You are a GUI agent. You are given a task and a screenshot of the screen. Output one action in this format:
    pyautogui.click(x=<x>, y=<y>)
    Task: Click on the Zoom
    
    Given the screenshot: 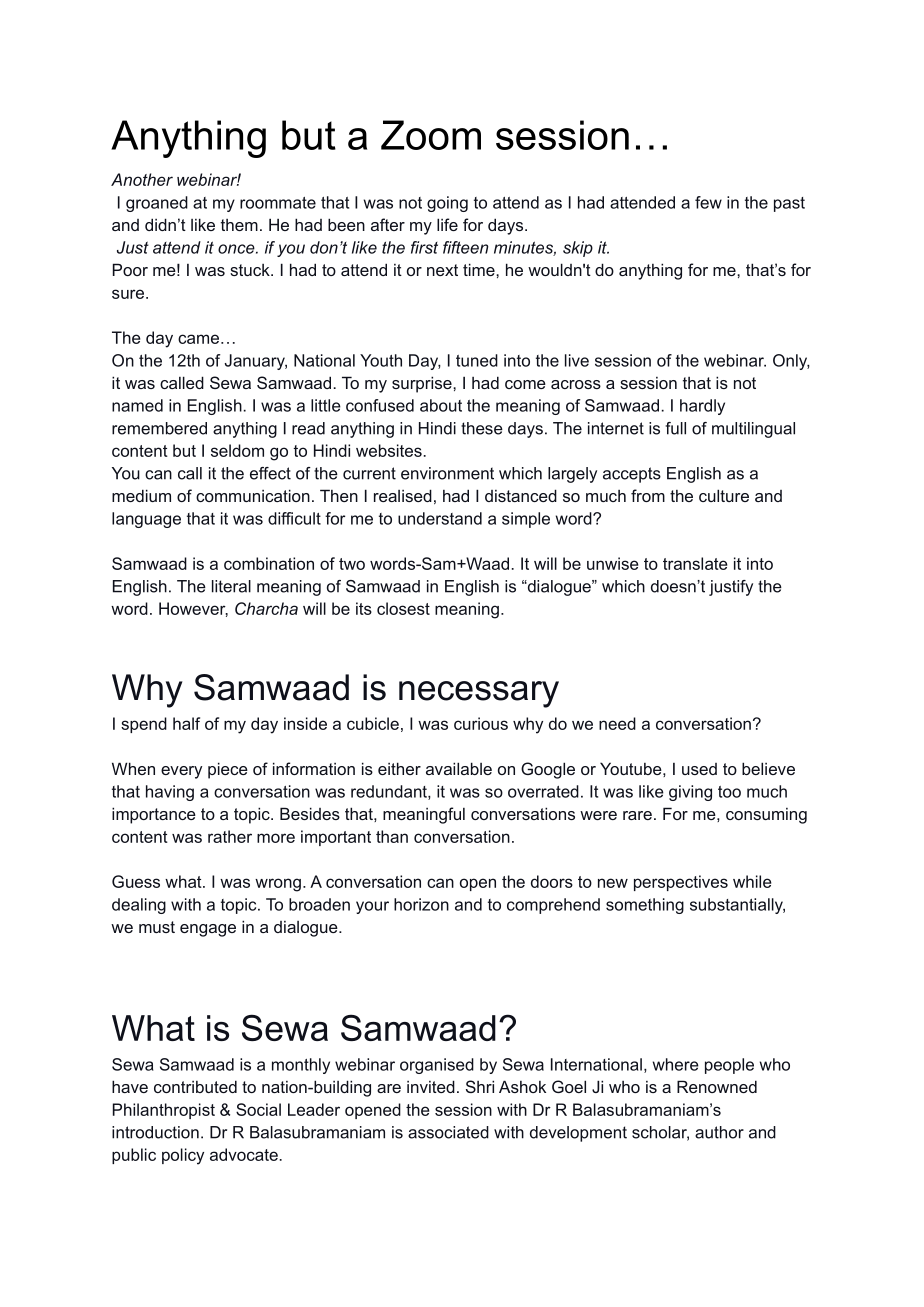 What is the action you would take?
    pyautogui.click(x=431, y=135)
